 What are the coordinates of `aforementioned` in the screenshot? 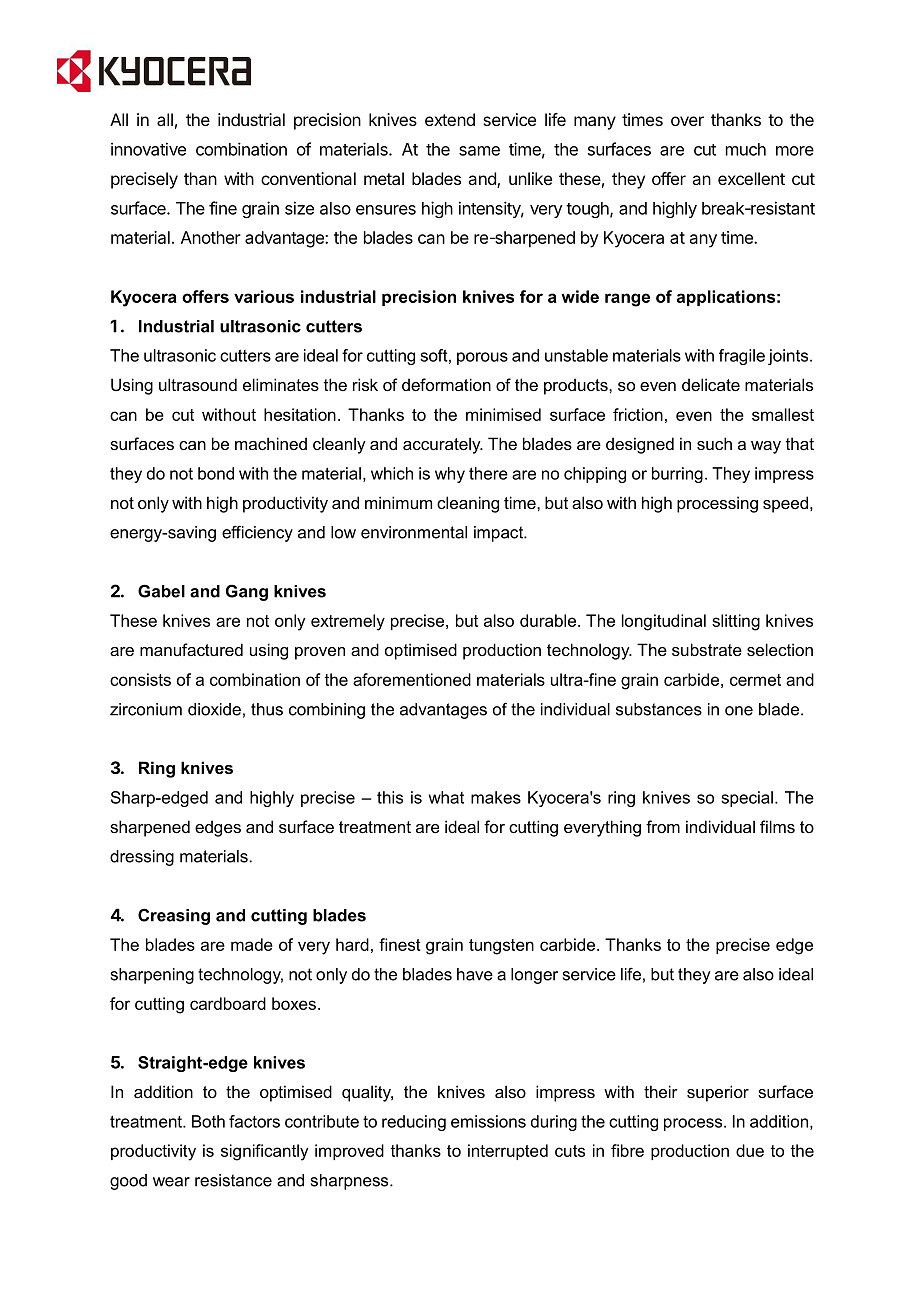 It's located at (412, 679).
